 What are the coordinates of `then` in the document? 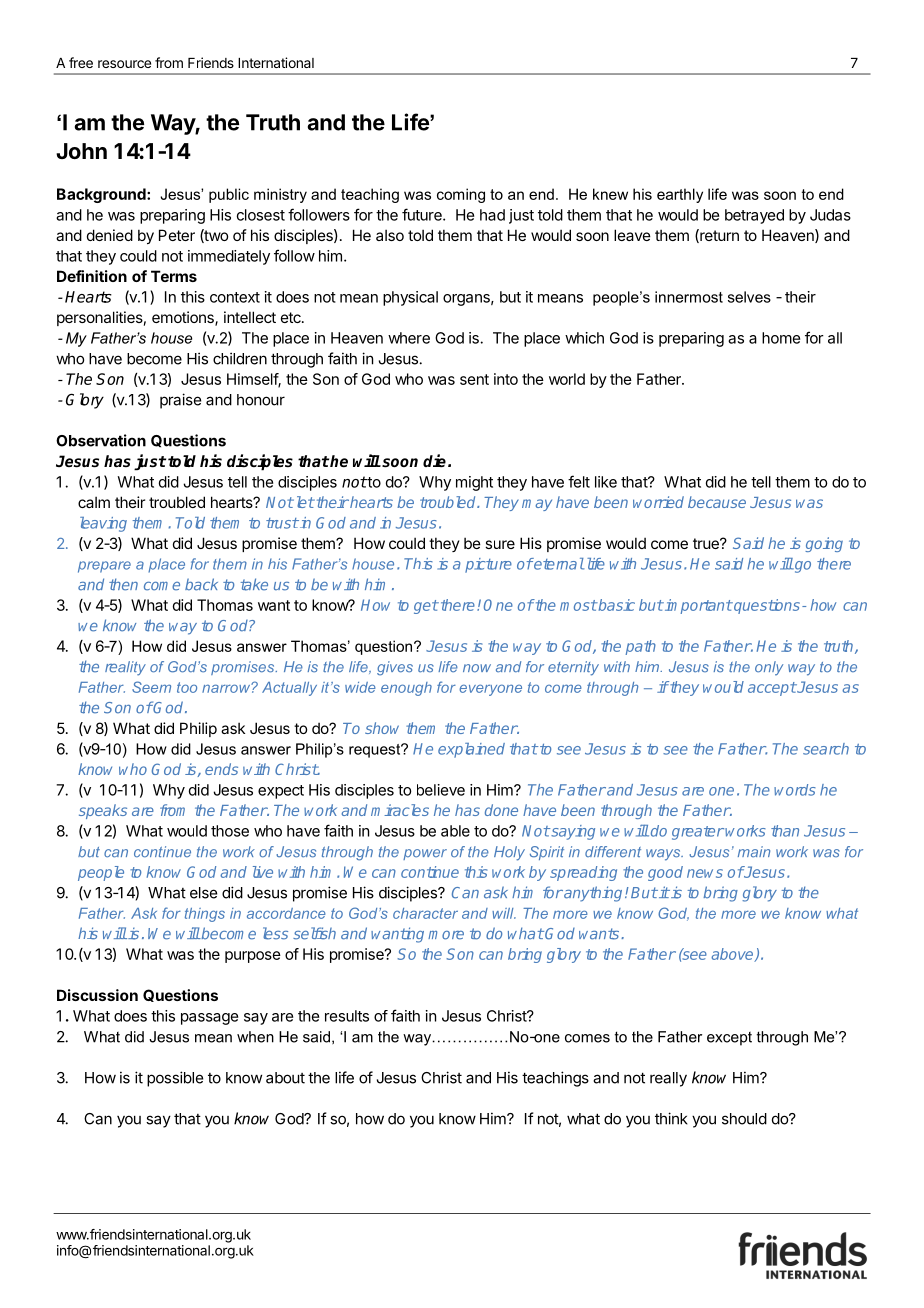 It's located at (123, 584).
